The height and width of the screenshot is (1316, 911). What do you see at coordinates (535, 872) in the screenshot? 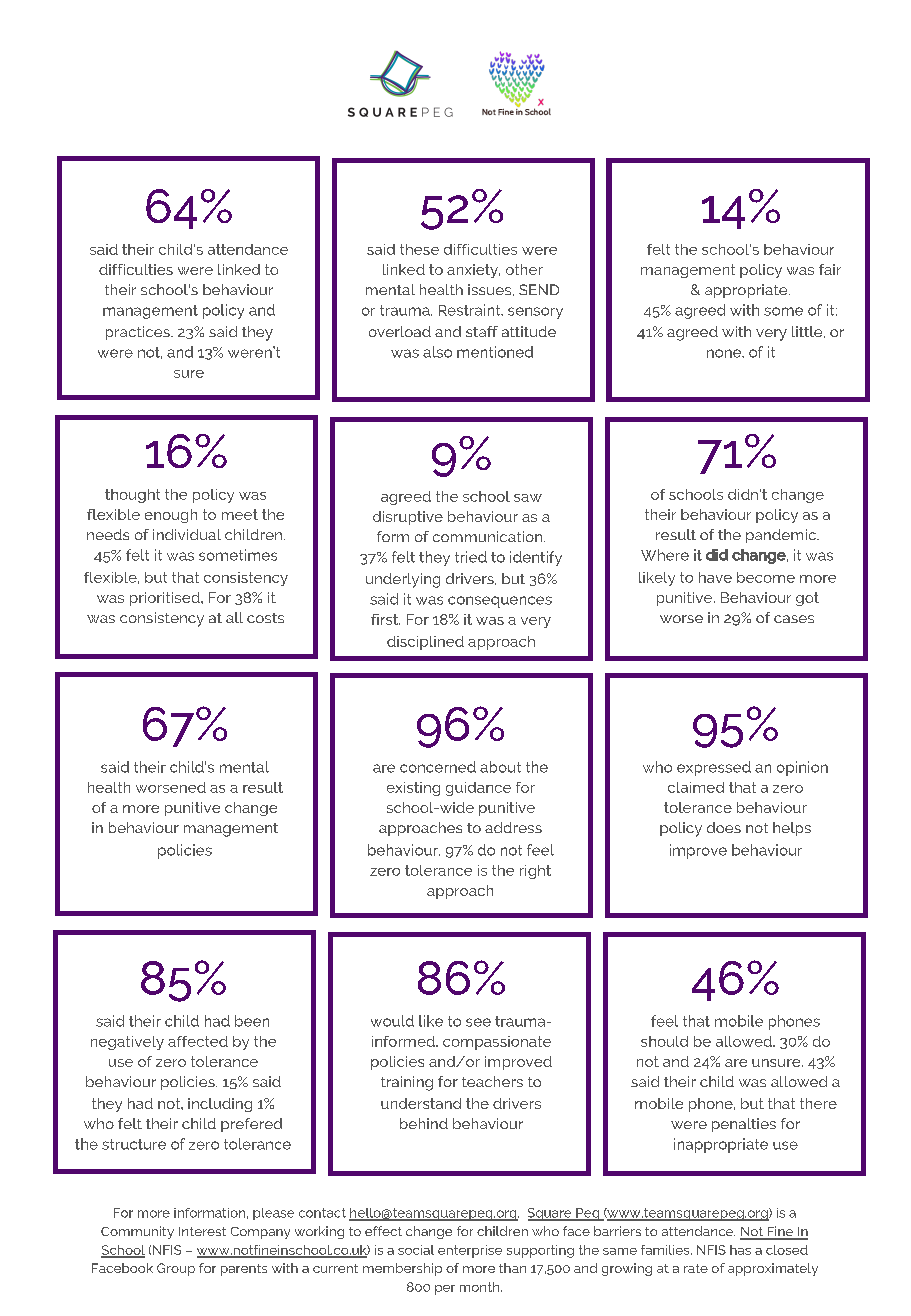
I see `right` at bounding box center [535, 872].
